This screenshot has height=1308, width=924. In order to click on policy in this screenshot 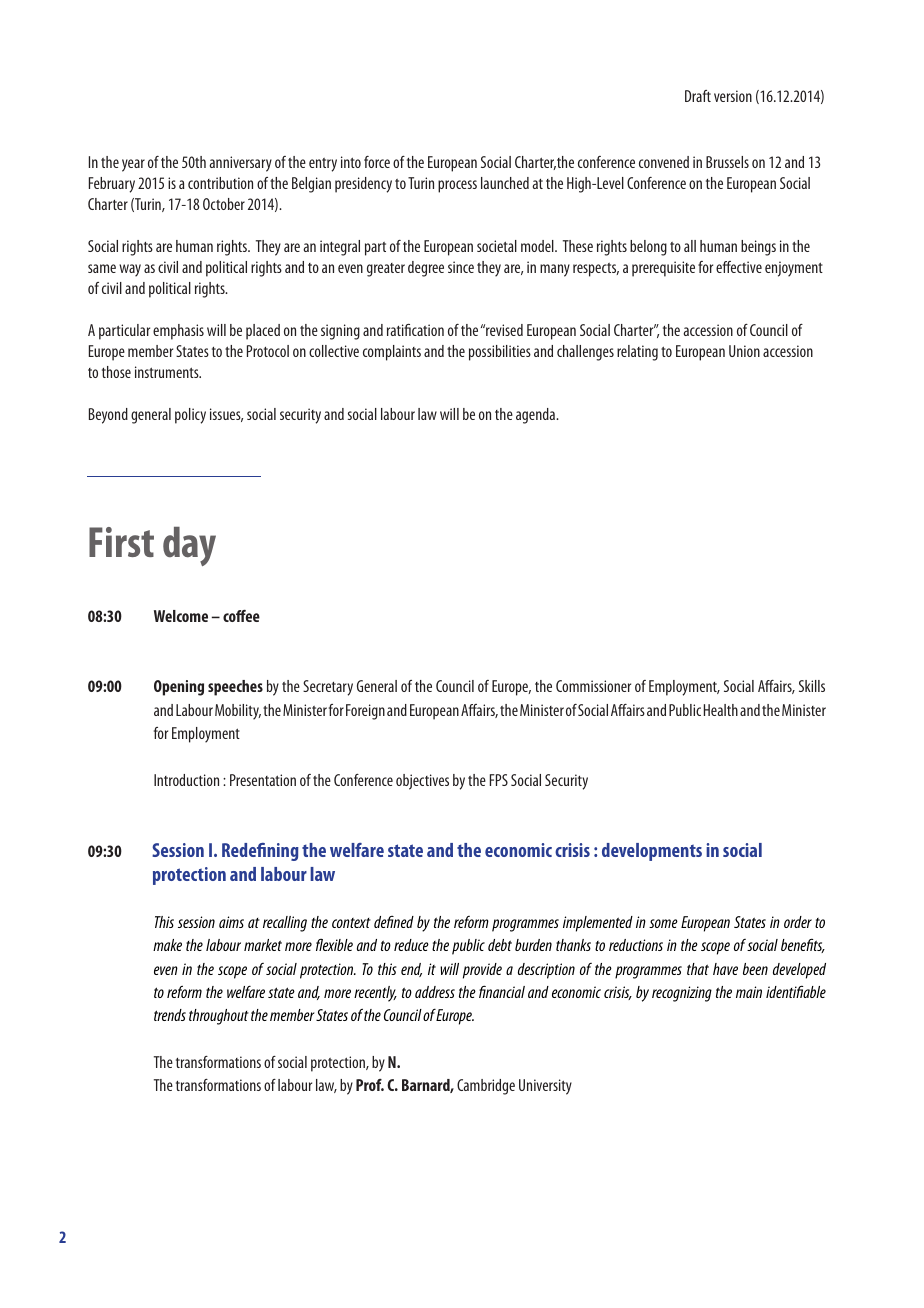, I will do `click(190, 416)`.
